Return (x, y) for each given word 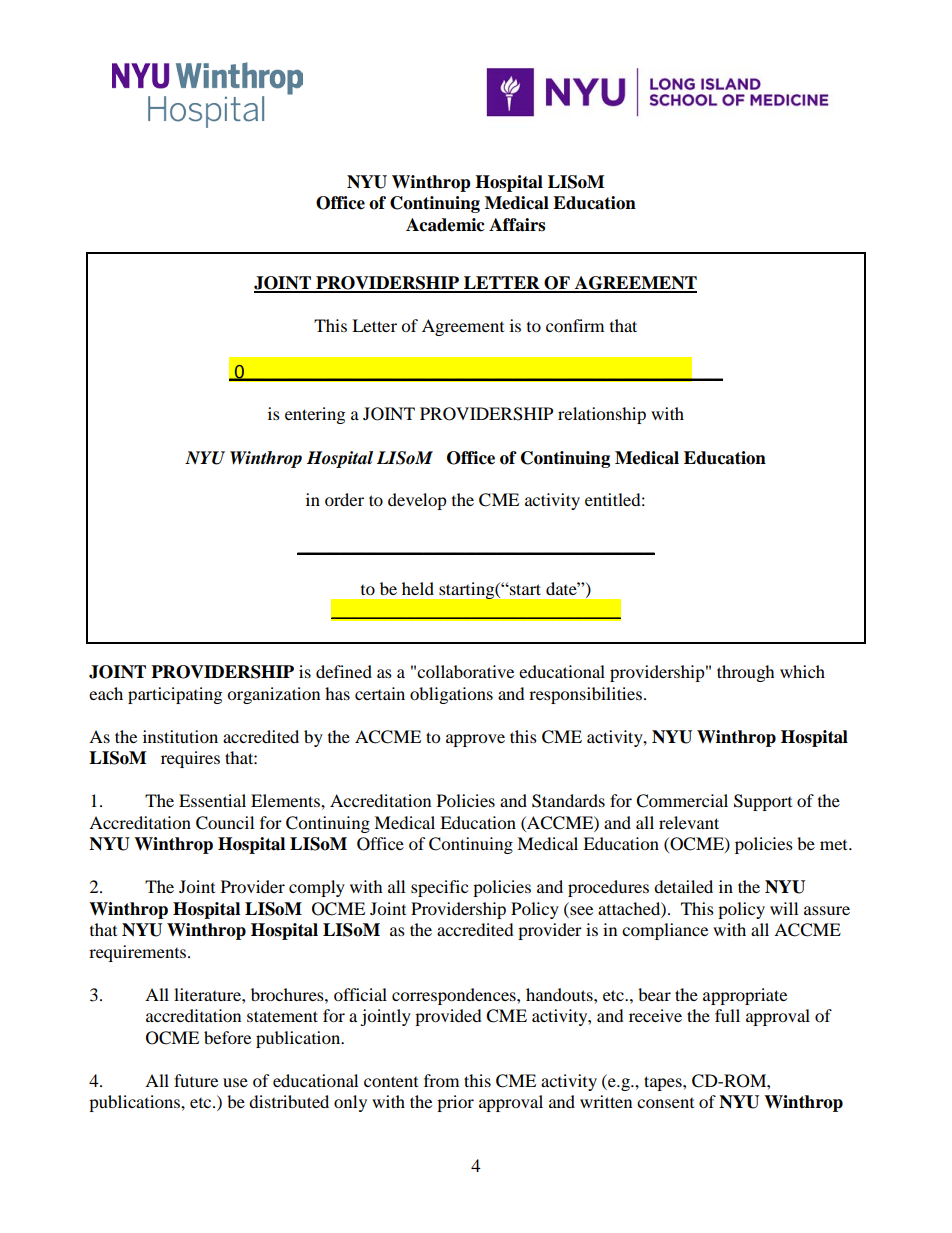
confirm (575, 325)
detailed (683, 886)
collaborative (465, 671)
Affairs (517, 225)
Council (225, 823)
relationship (602, 415)
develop (417, 501)
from (441, 1080)
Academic (445, 225)
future (196, 1080)
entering (315, 415)
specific (439, 888)
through (746, 673)
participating (175, 695)
